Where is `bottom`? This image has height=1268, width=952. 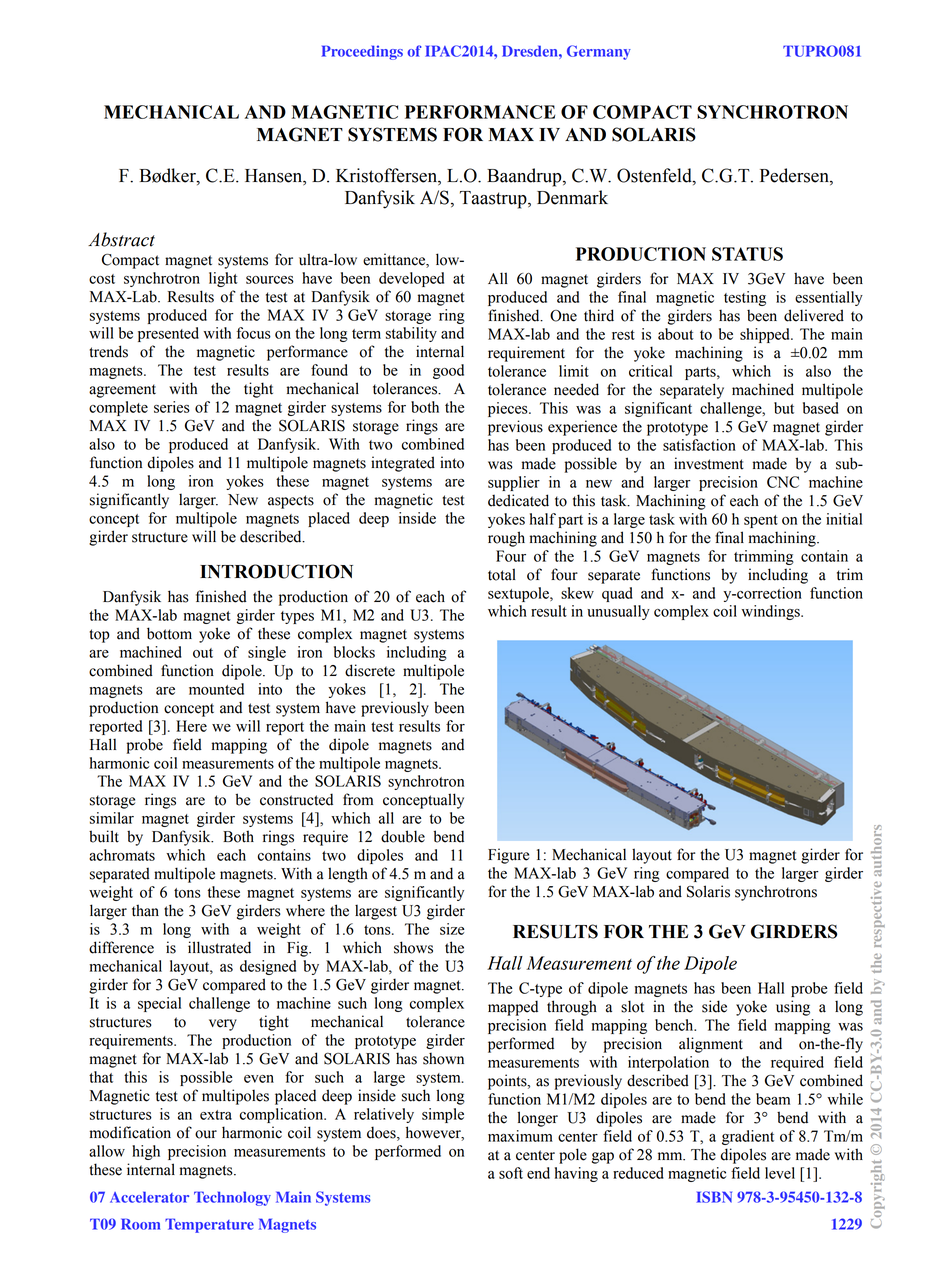
bottom is located at coordinates (169, 633).
